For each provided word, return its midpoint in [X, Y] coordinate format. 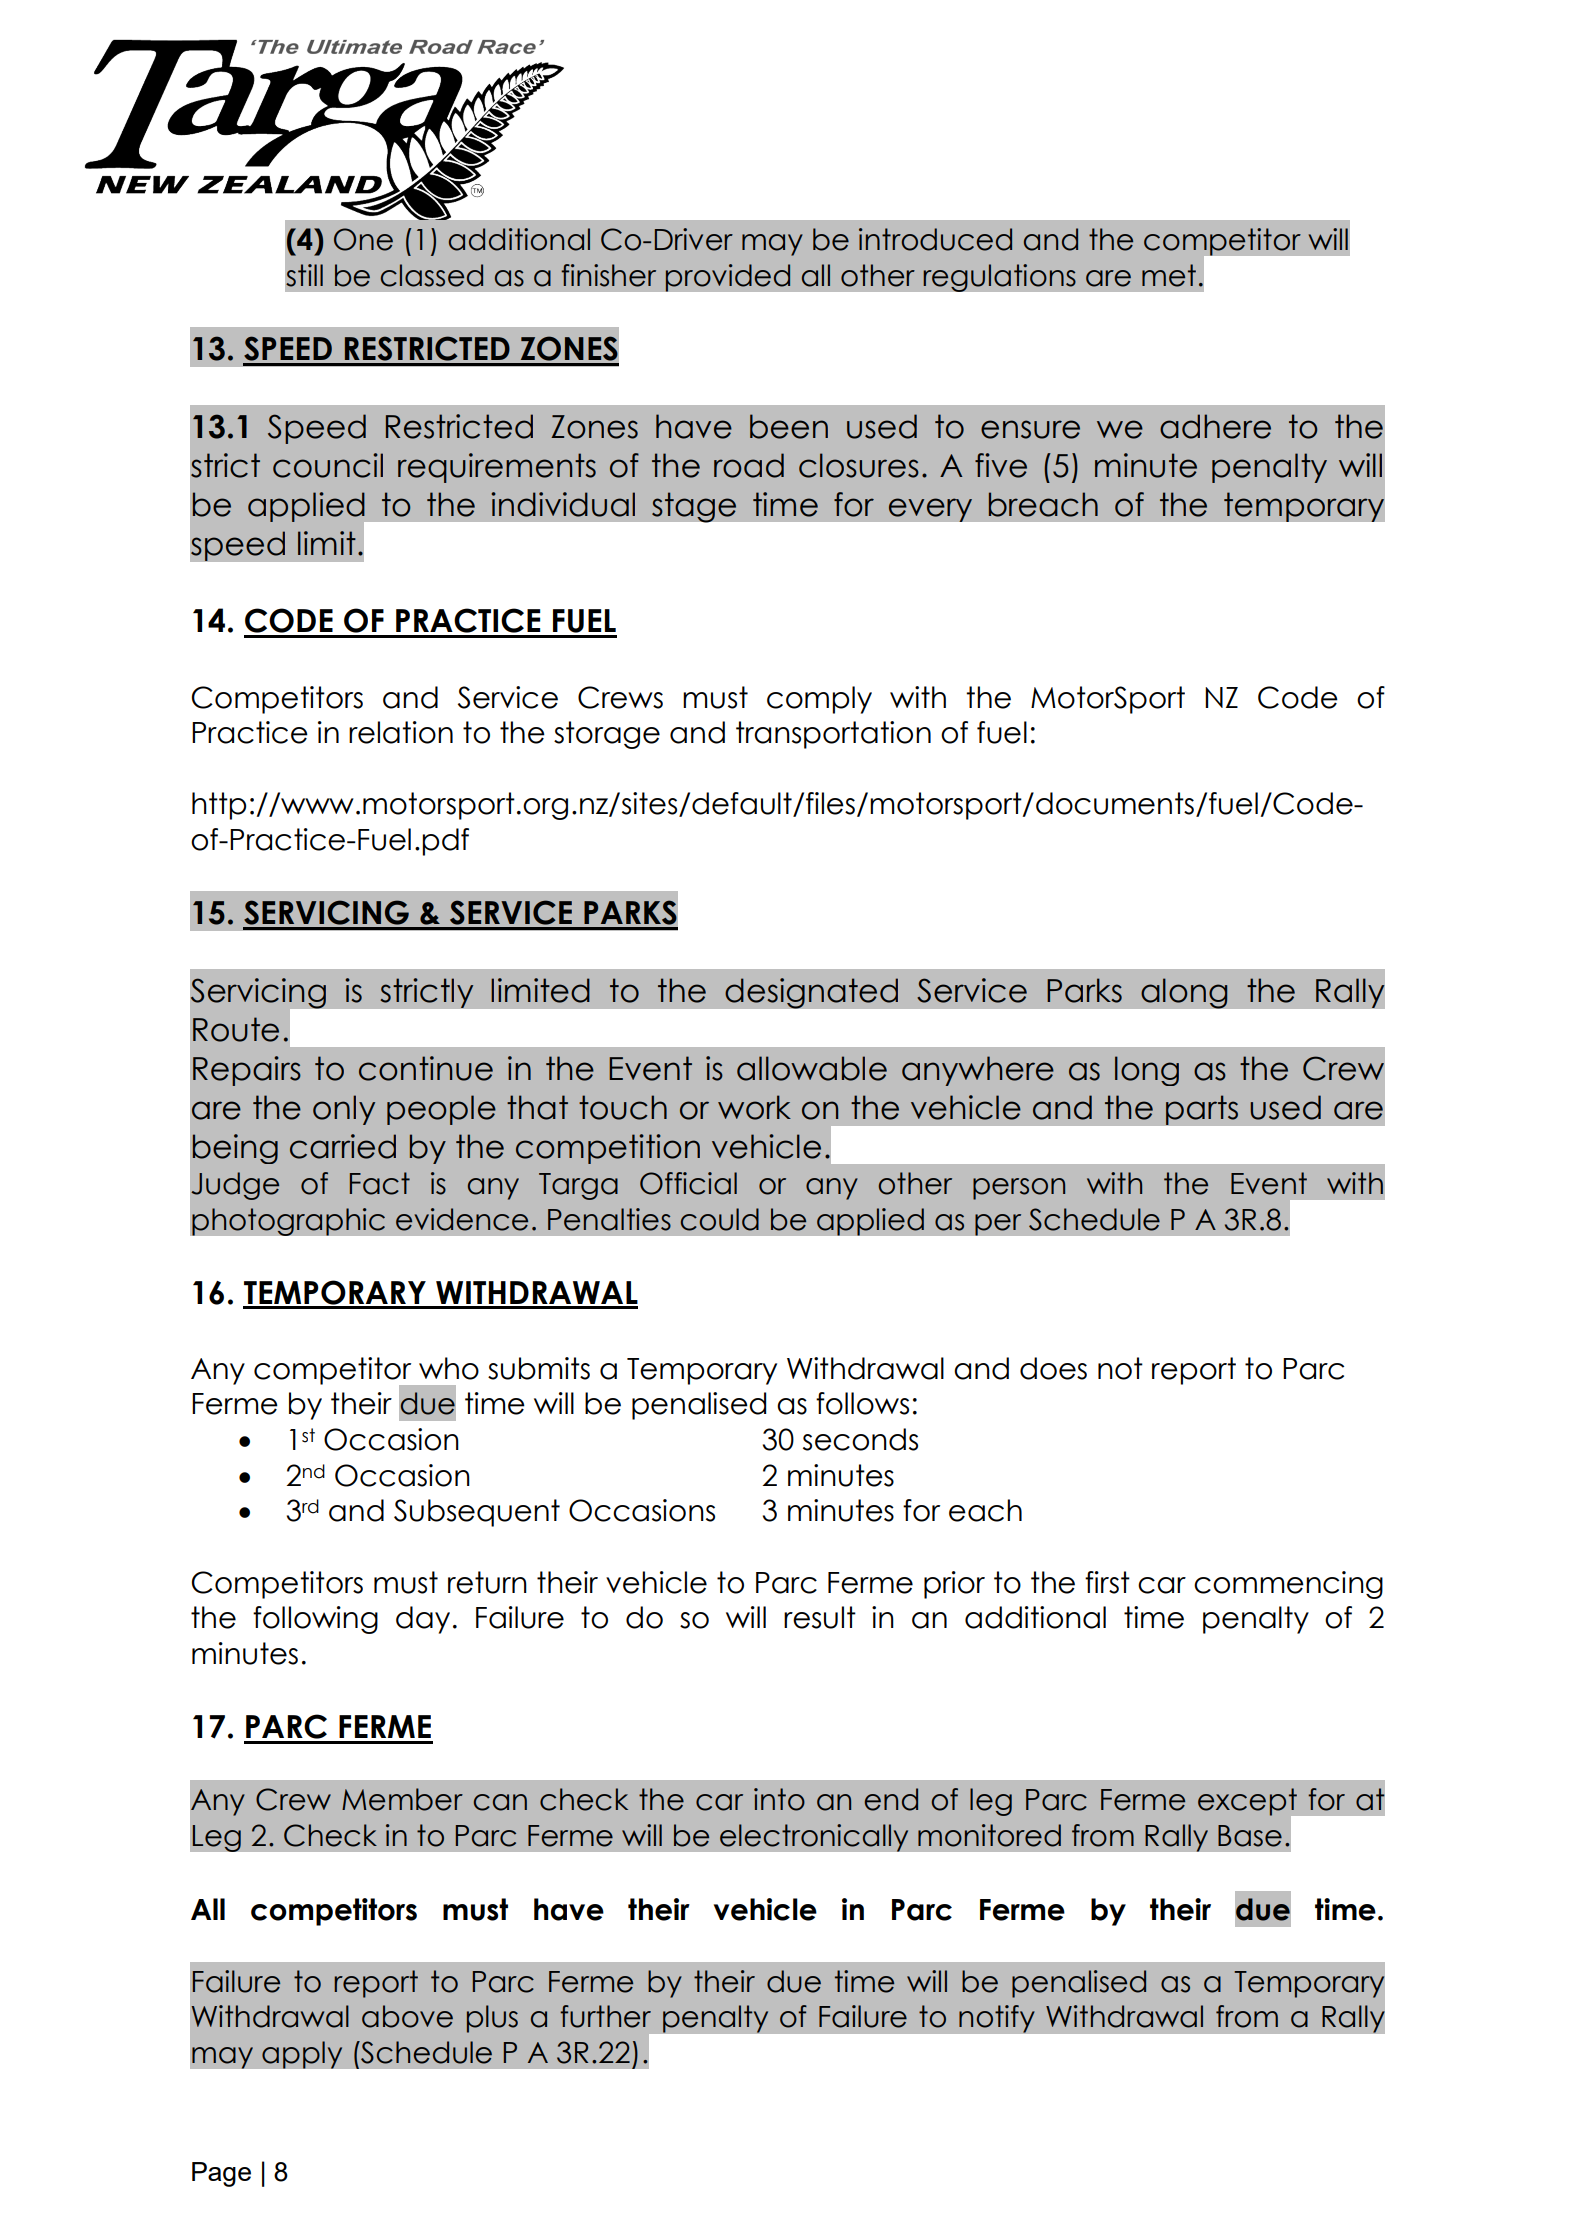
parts [1202, 1110]
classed [432, 275]
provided [728, 278]
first [1107, 1582]
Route [236, 1029]
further [605, 2016]
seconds [860, 1439]
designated [811, 993]
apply [302, 2055]
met [1169, 275]
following [315, 1620]
